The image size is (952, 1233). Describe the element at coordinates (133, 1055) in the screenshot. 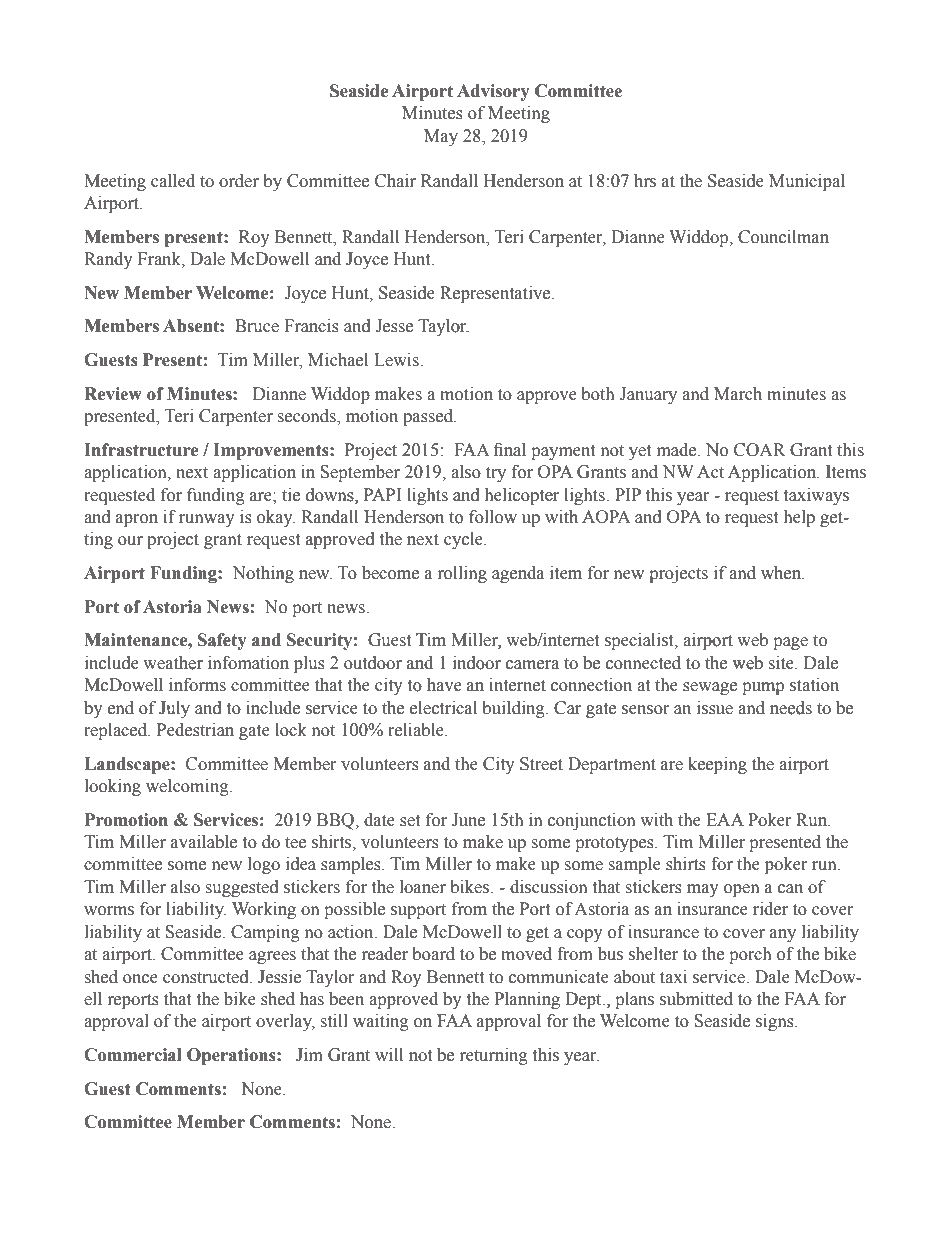

I see `Commercial` at that location.
